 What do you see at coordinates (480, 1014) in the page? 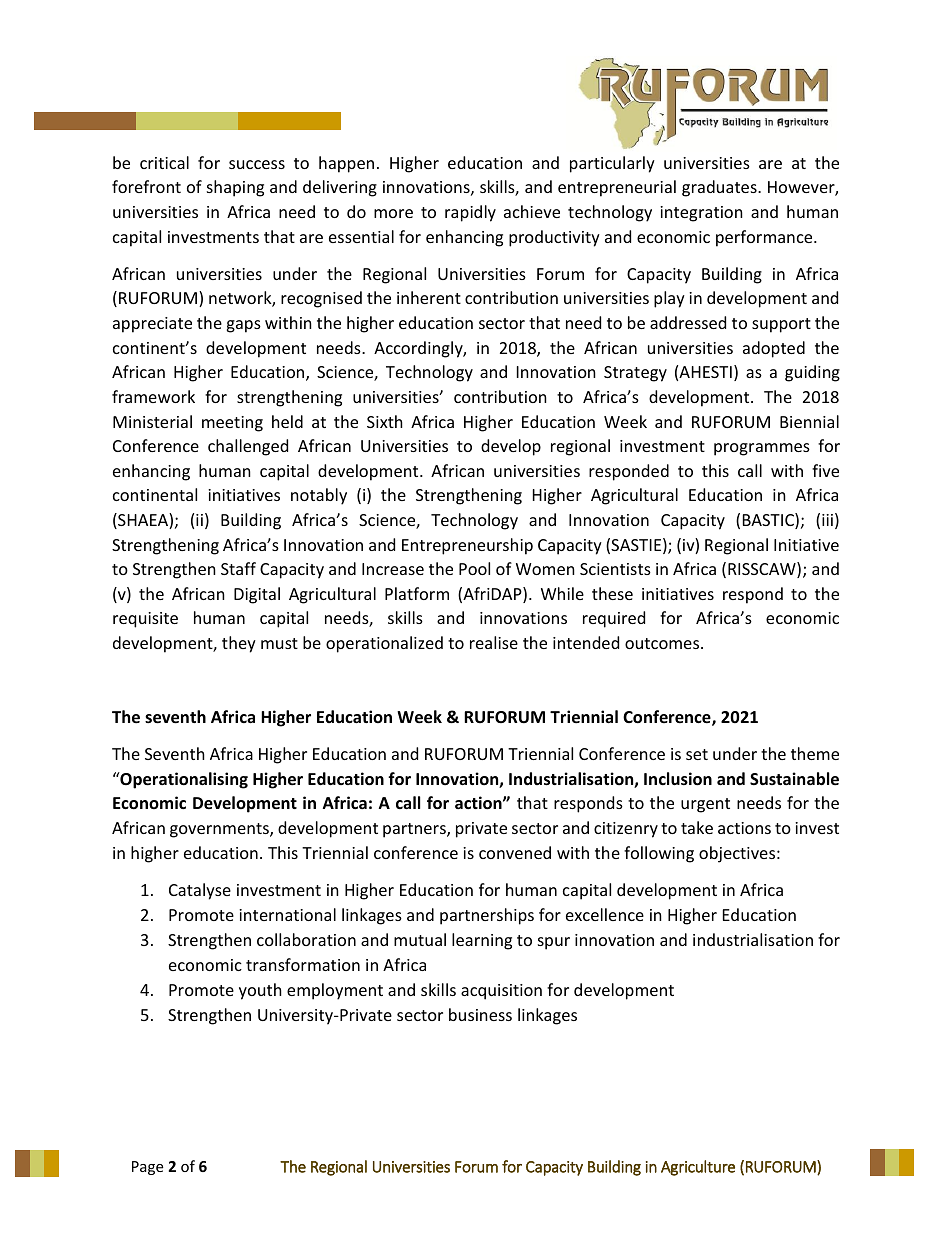
I see `business` at bounding box center [480, 1014].
